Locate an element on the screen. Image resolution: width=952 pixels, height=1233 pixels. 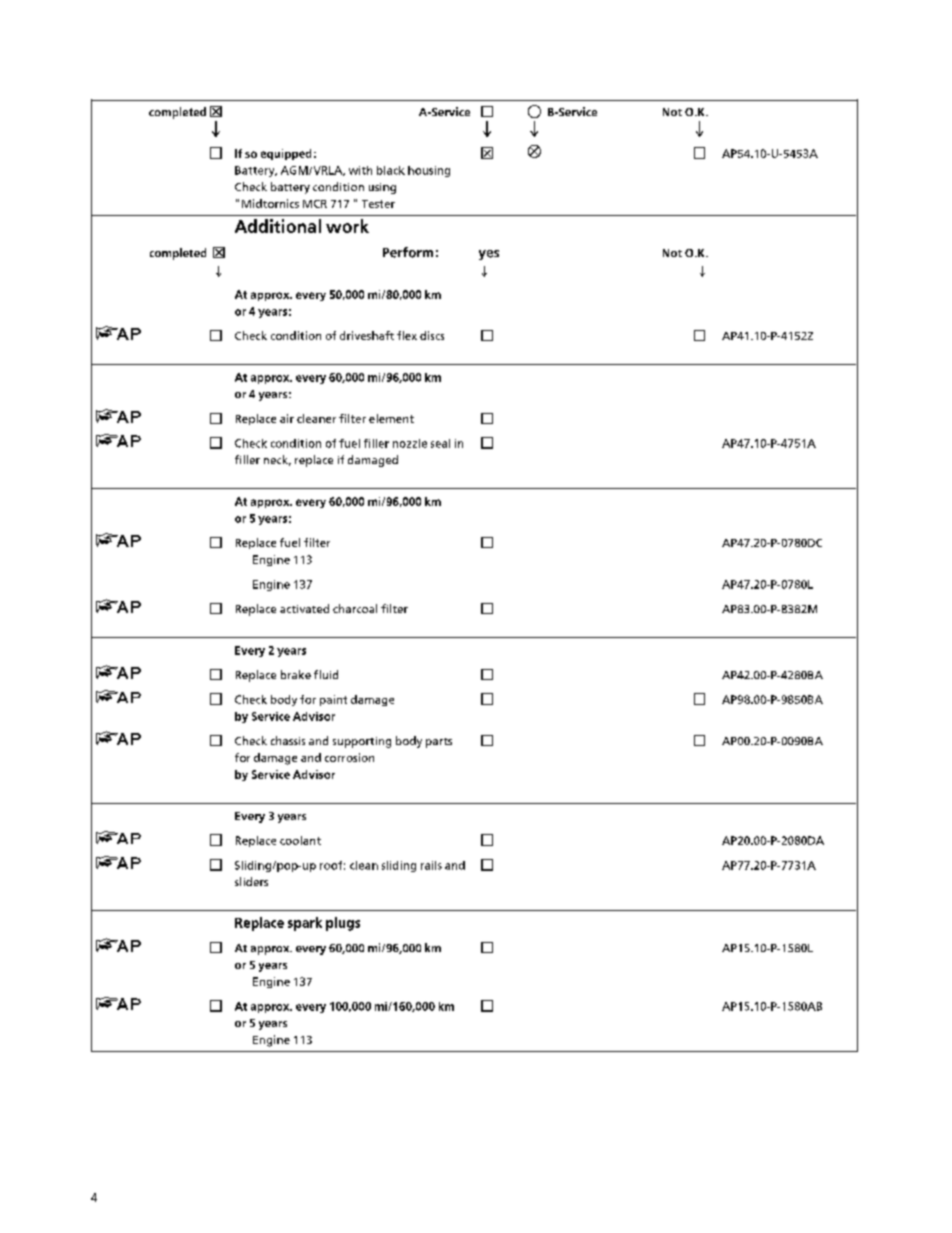
parts is located at coordinates (439, 743).
